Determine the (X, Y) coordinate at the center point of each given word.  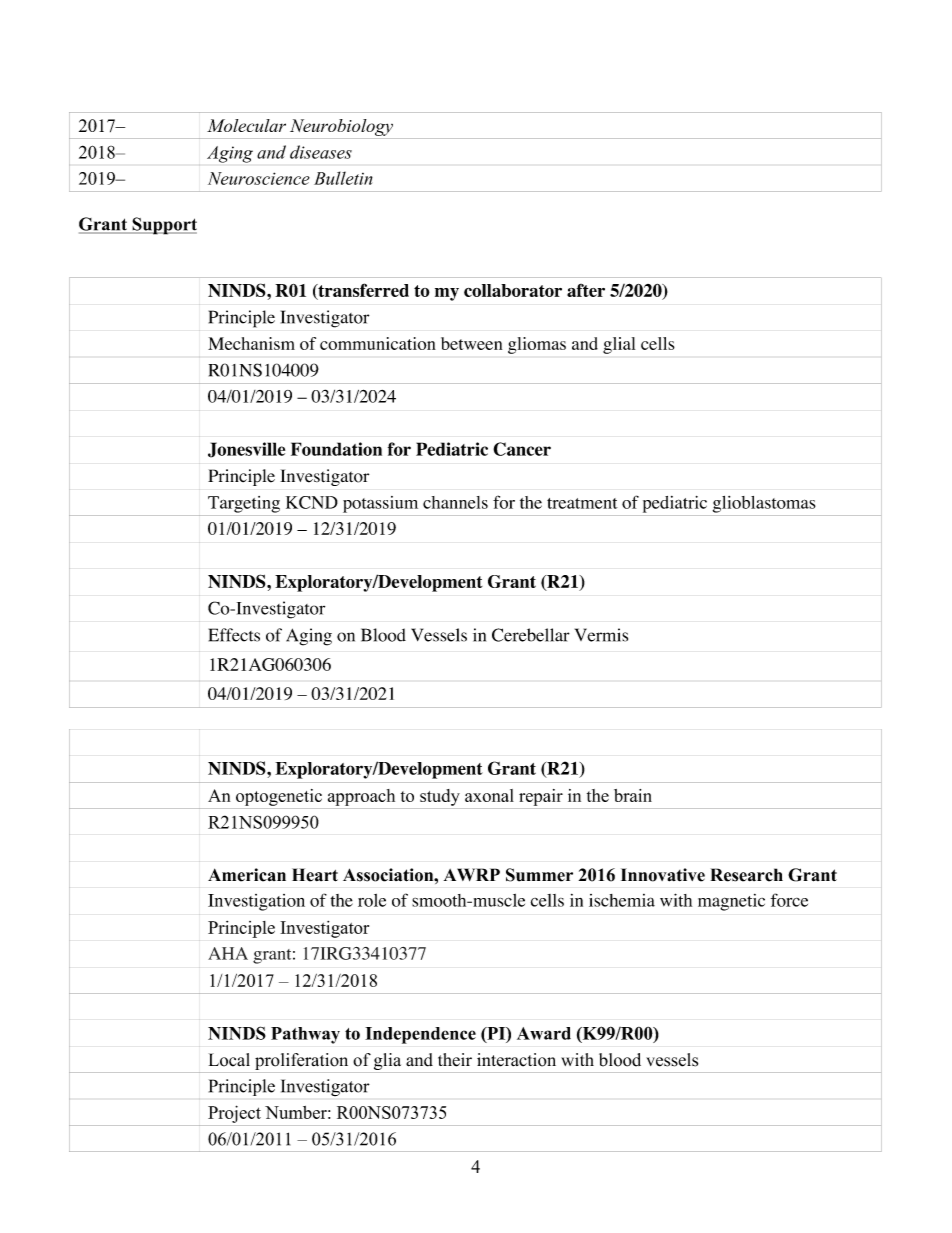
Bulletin (343, 178)
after (586, 290)
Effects (234, 635)
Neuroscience (259, 178)
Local (229, 1060)
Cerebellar (531, 635)
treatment (582, 503)
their (455, 1060)
